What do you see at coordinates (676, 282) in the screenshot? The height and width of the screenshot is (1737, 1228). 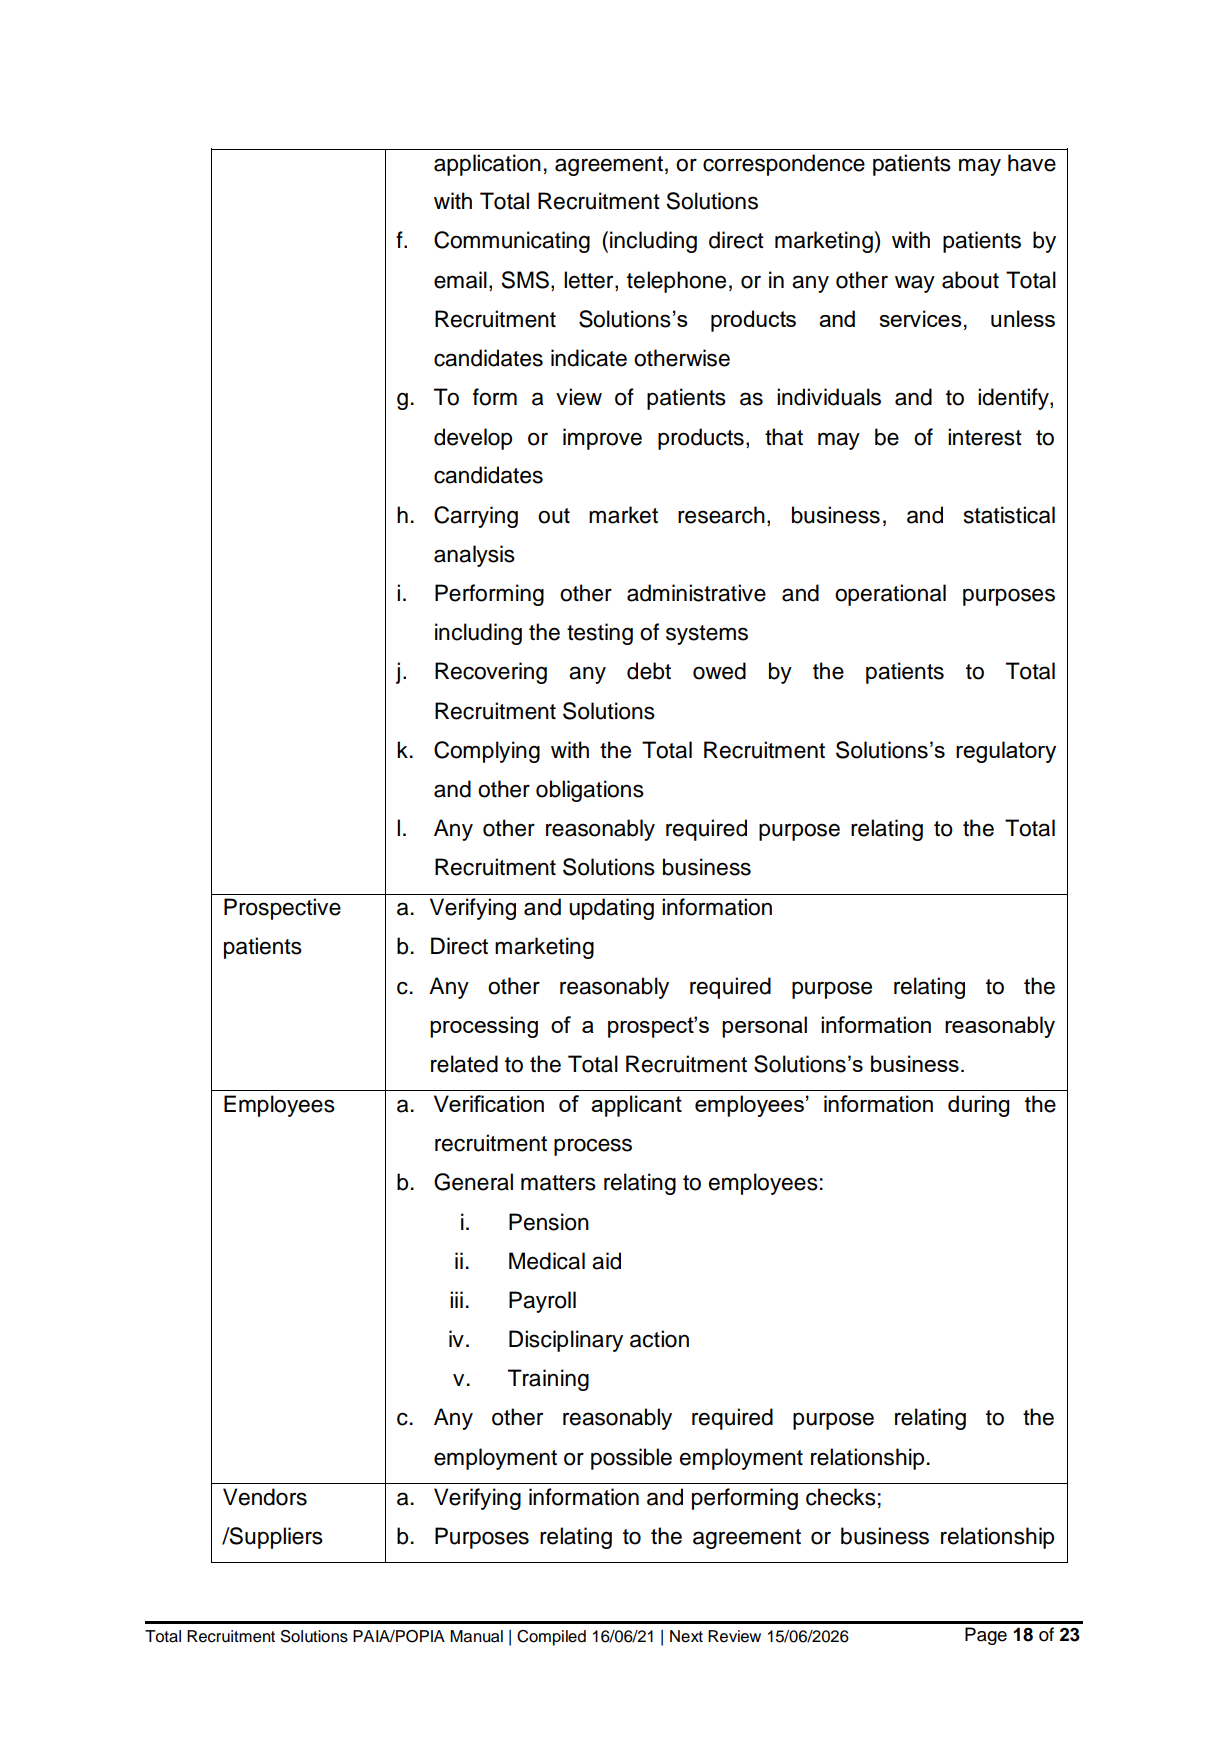 I see `telephone` at bounding box center [676, 282].
